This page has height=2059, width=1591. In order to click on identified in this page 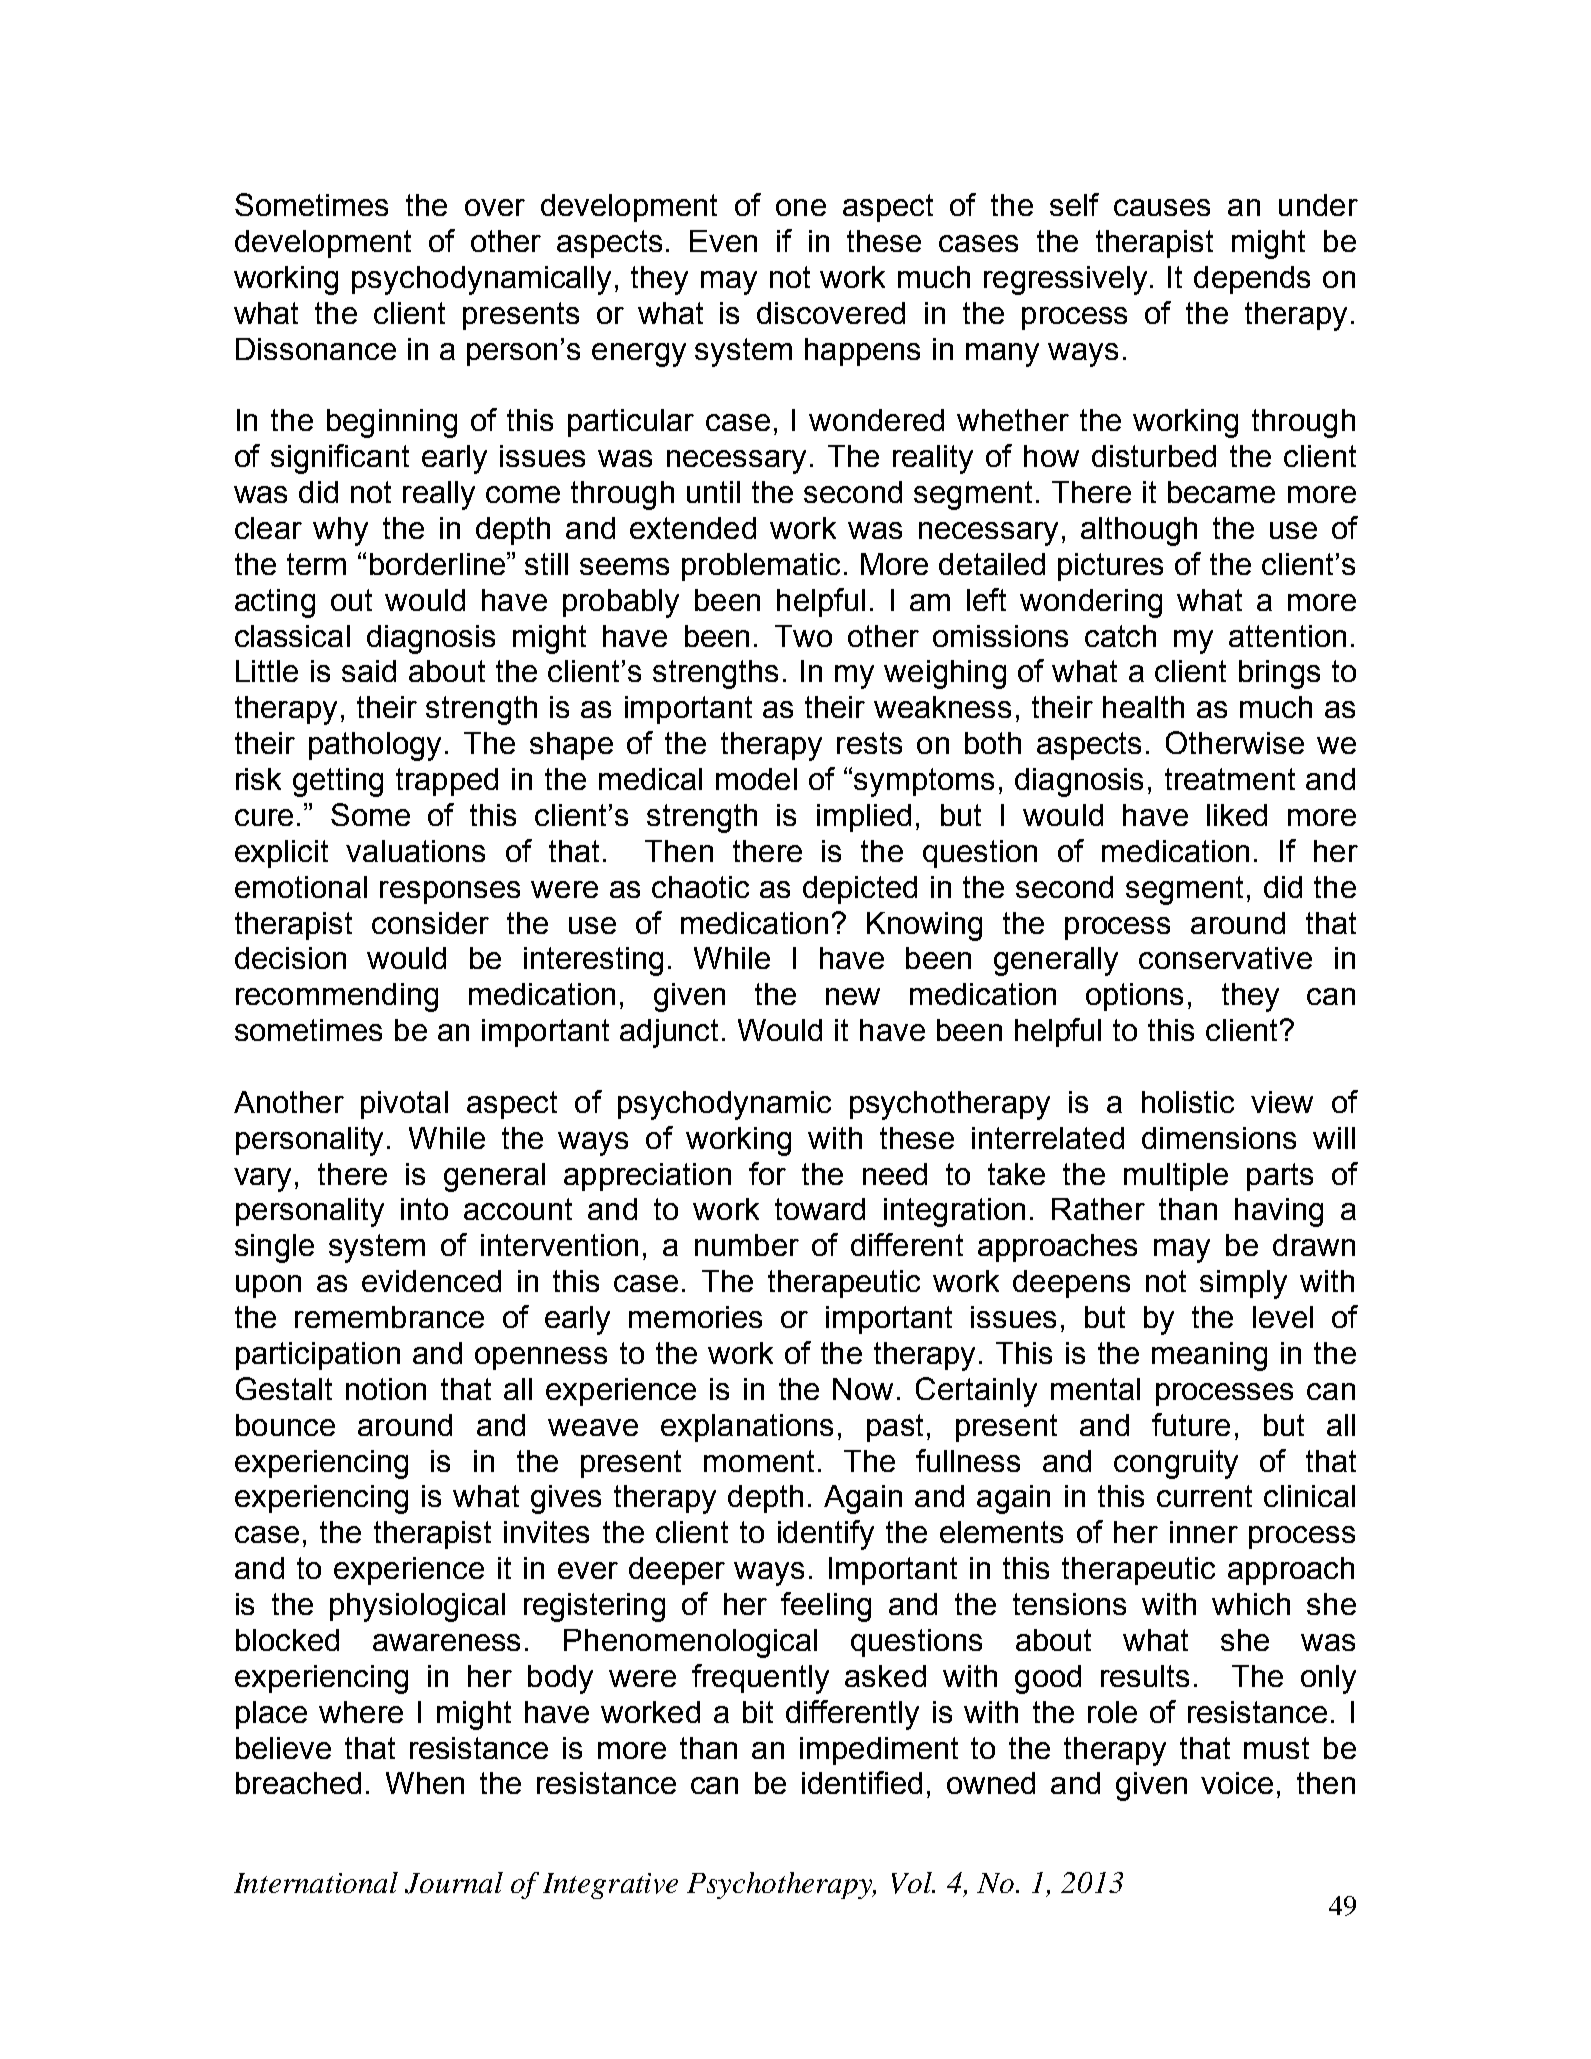, I will do `click(862, 1782)`.
